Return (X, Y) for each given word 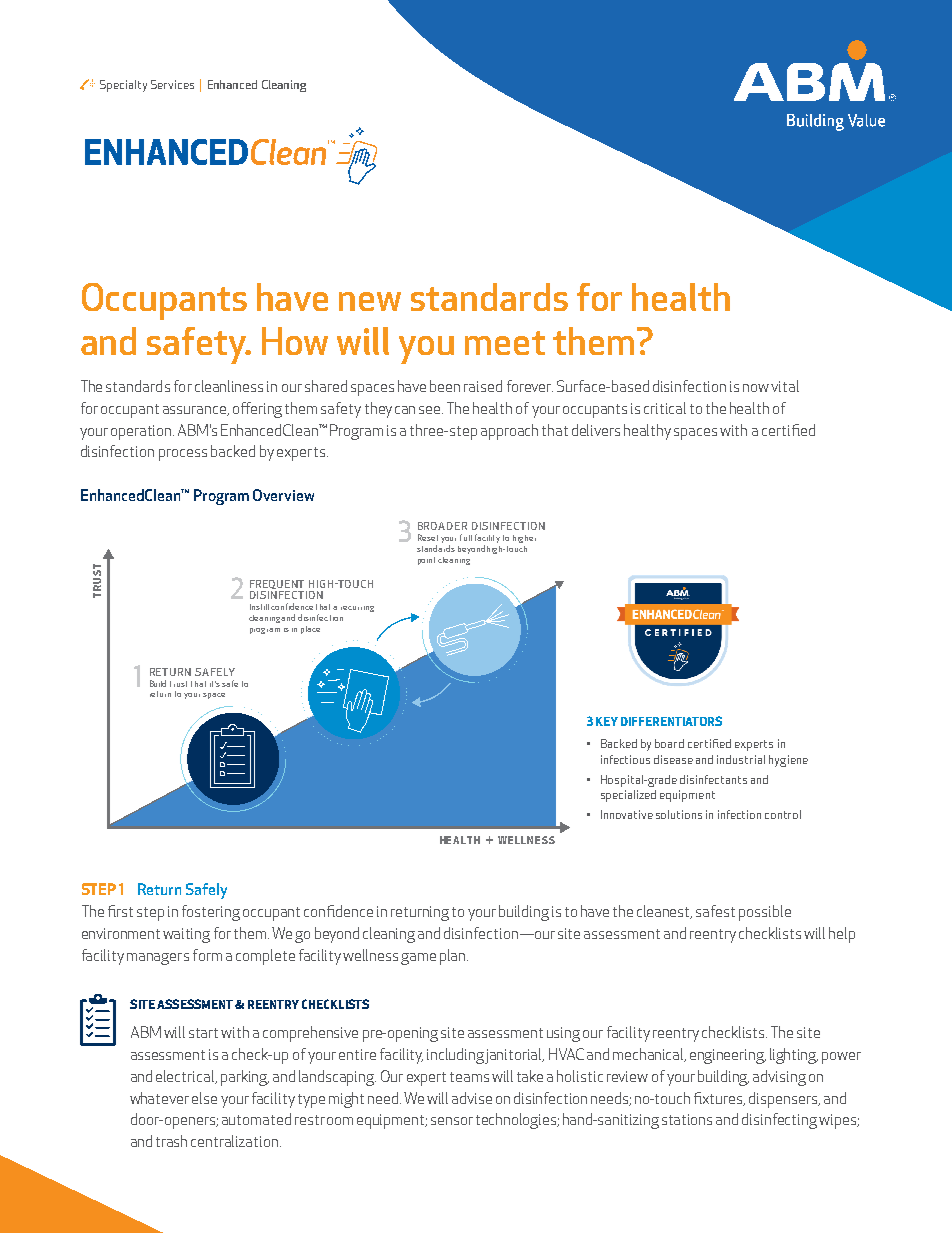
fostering (211, 913)
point (426, 561)
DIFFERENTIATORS (671, 721)
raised (483, 386)
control (783, 814)
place (310, 630)
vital (785, 386)
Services (172, 84)
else (204, 1098)
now (756, 388)
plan (454, 957)
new (370, 301)
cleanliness (229, 386)
